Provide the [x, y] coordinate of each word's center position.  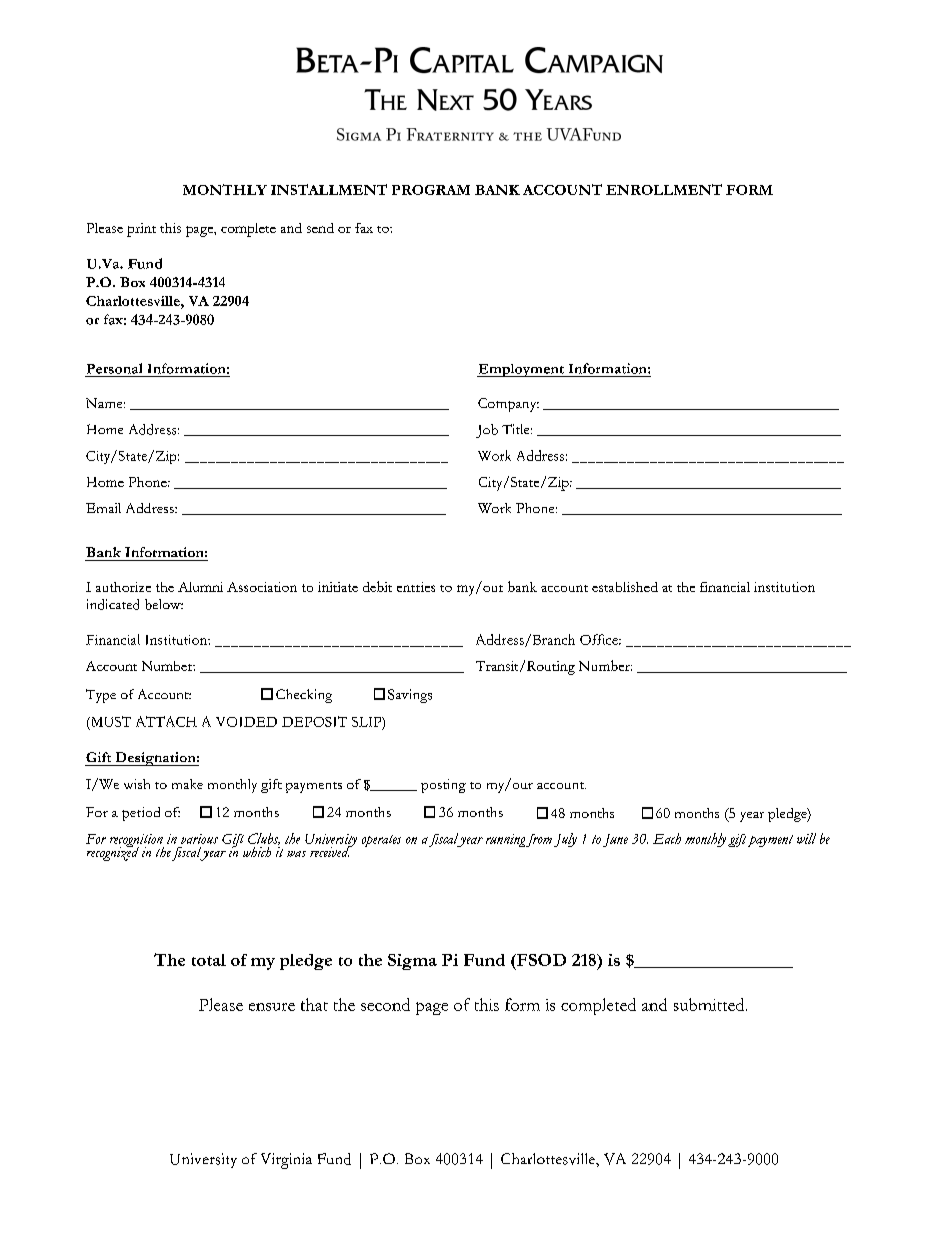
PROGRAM [431, 190]
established [625, 587]
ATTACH [166, 721]
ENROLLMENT [664, 189]
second [385, 1004]
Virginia [286, 1161]
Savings [410, 696]
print [141, 230]
